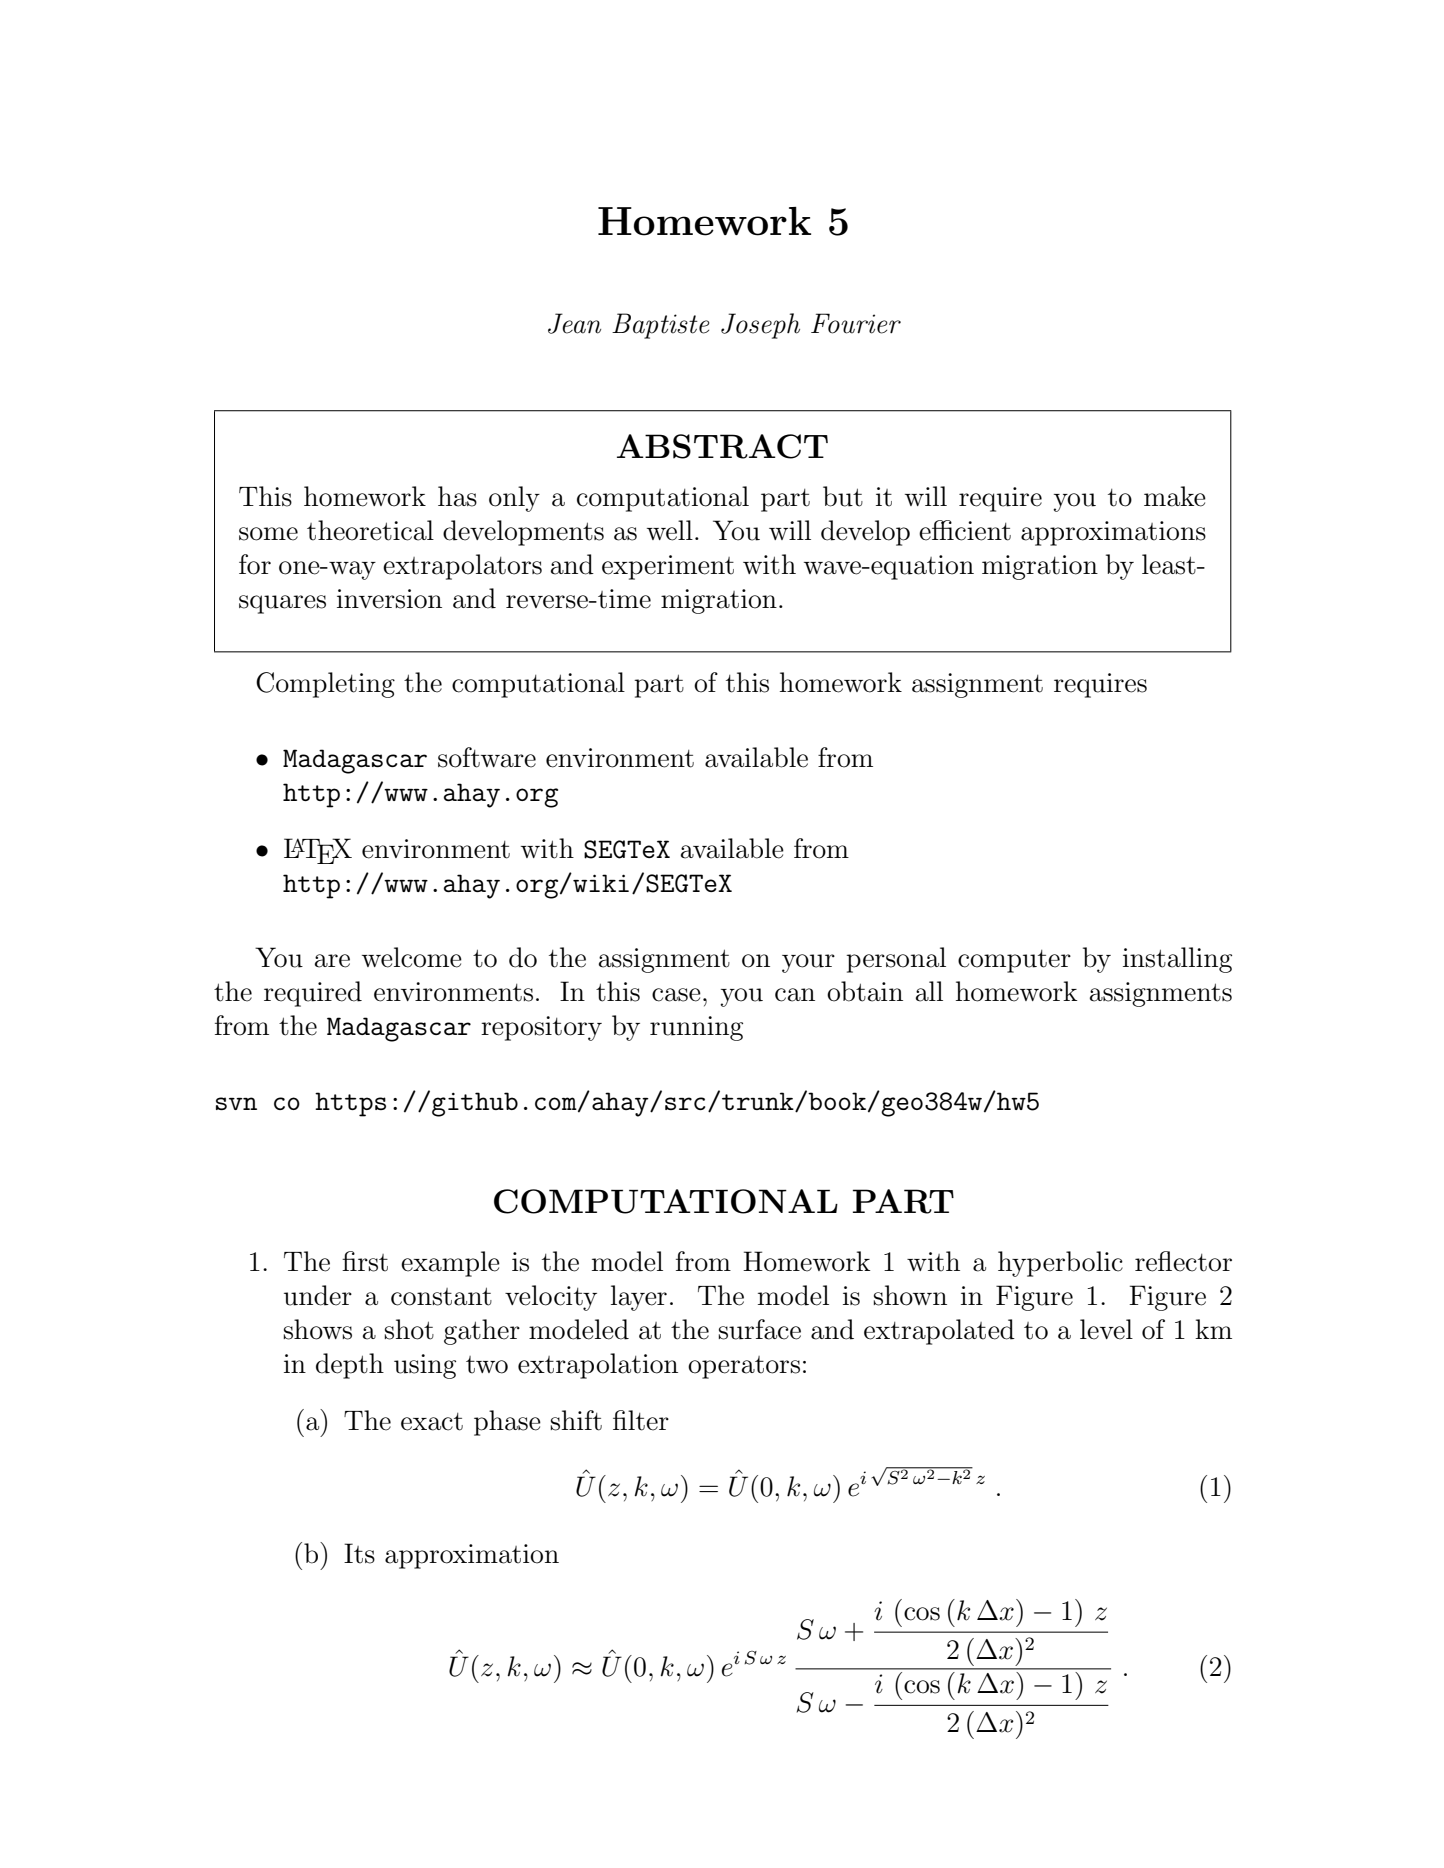 This document has width=1444, height=1868. I want to click on Fourier, so click(856, 323).
